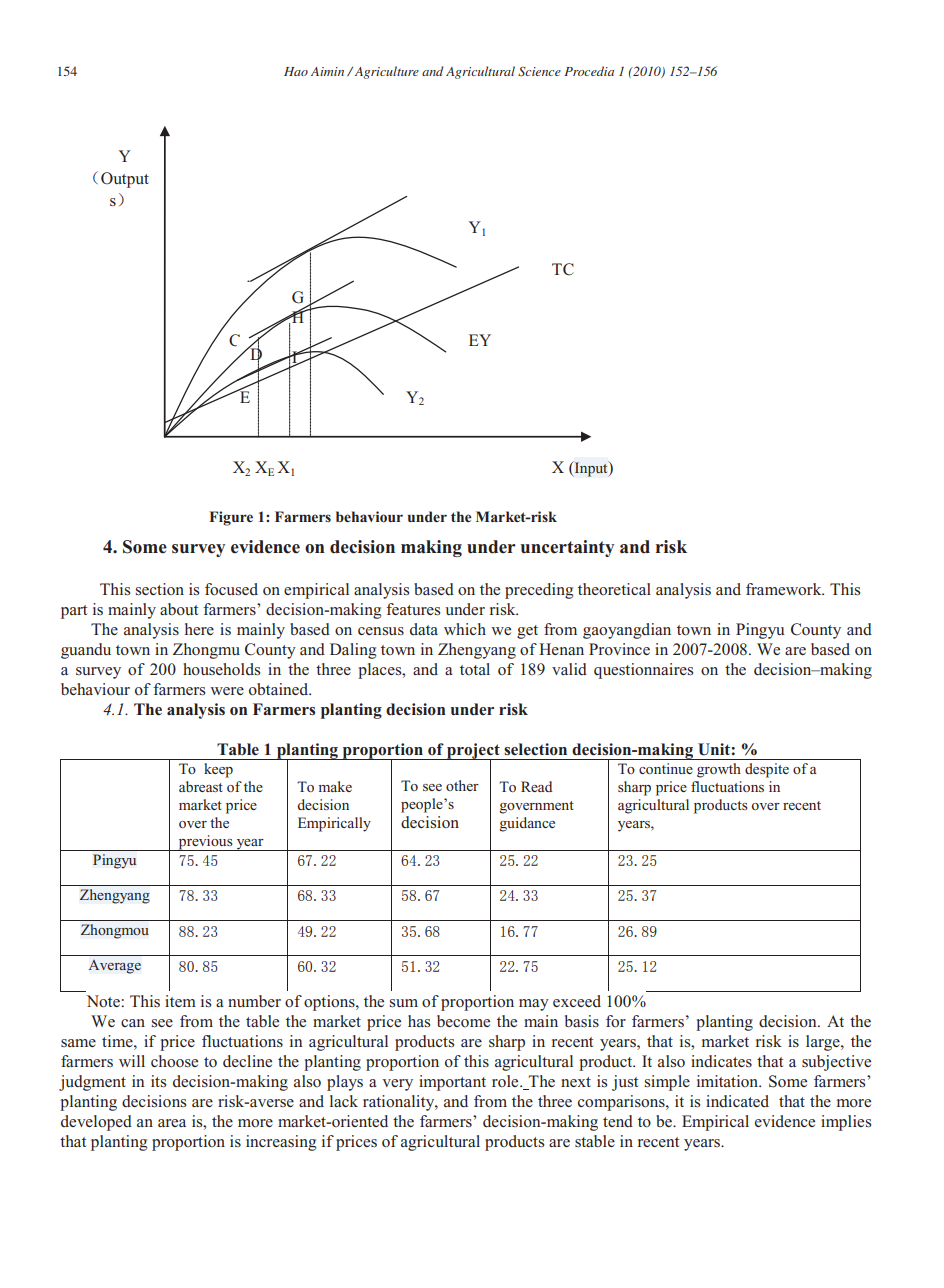  What do you see at coordinates (614, 589) in the image?
I see `theoretical` at bounding box center [614, 589].
